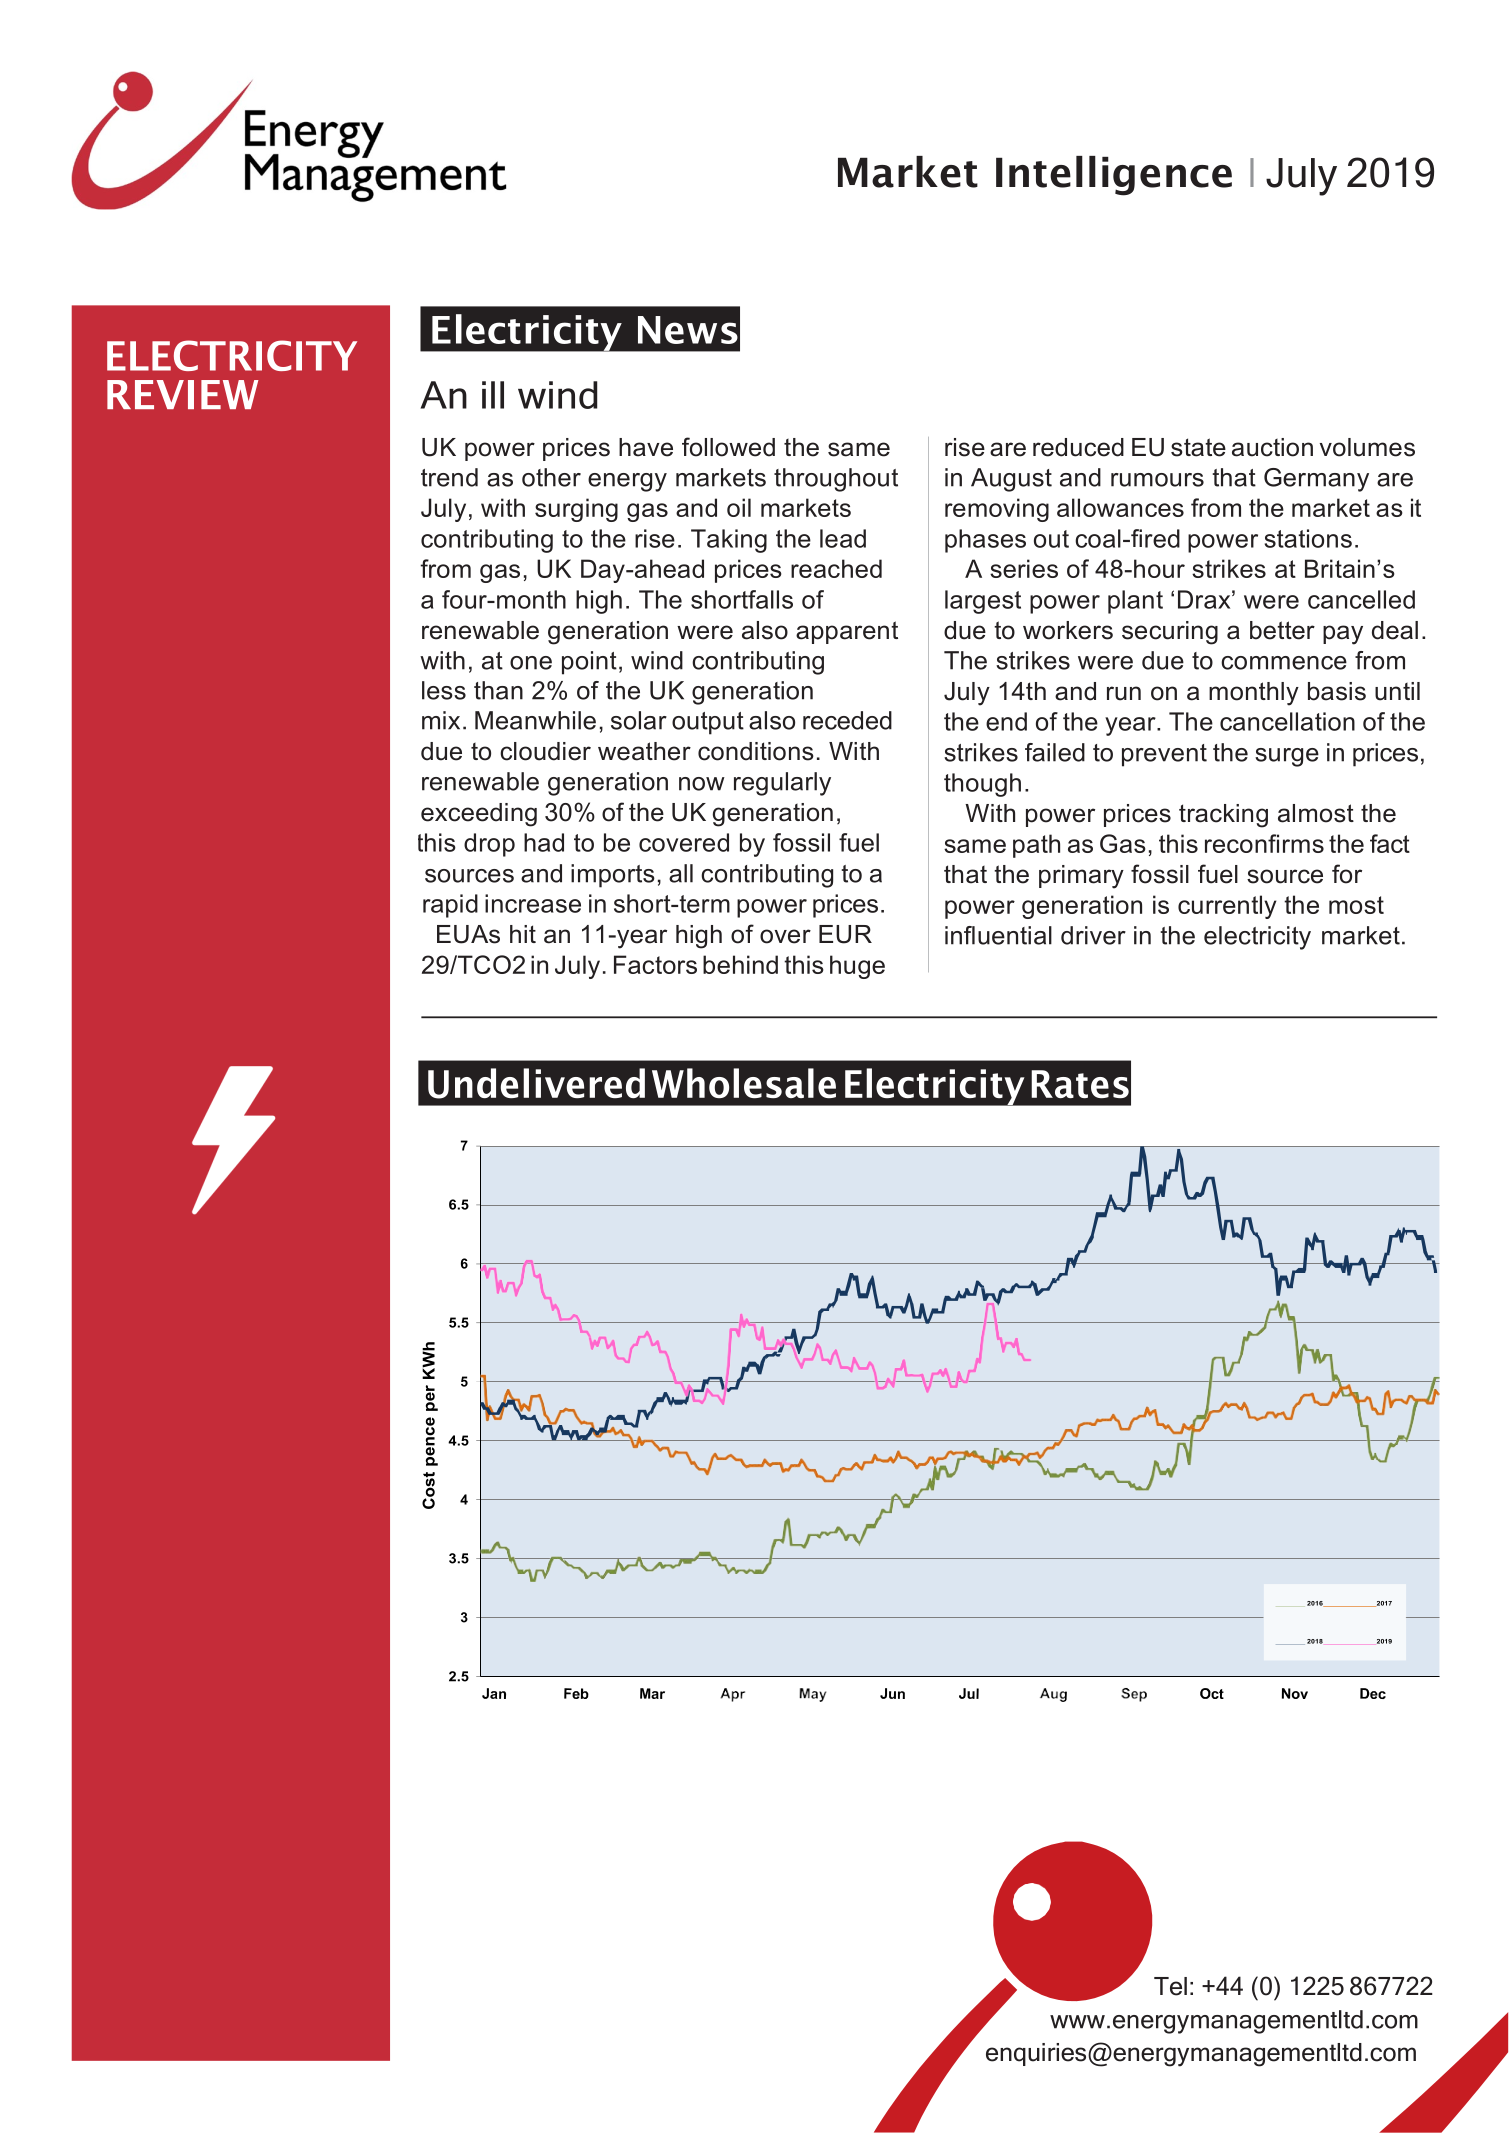 This page has width=1509, height=2133. I want to click on exceeding, so click(479, 815).
